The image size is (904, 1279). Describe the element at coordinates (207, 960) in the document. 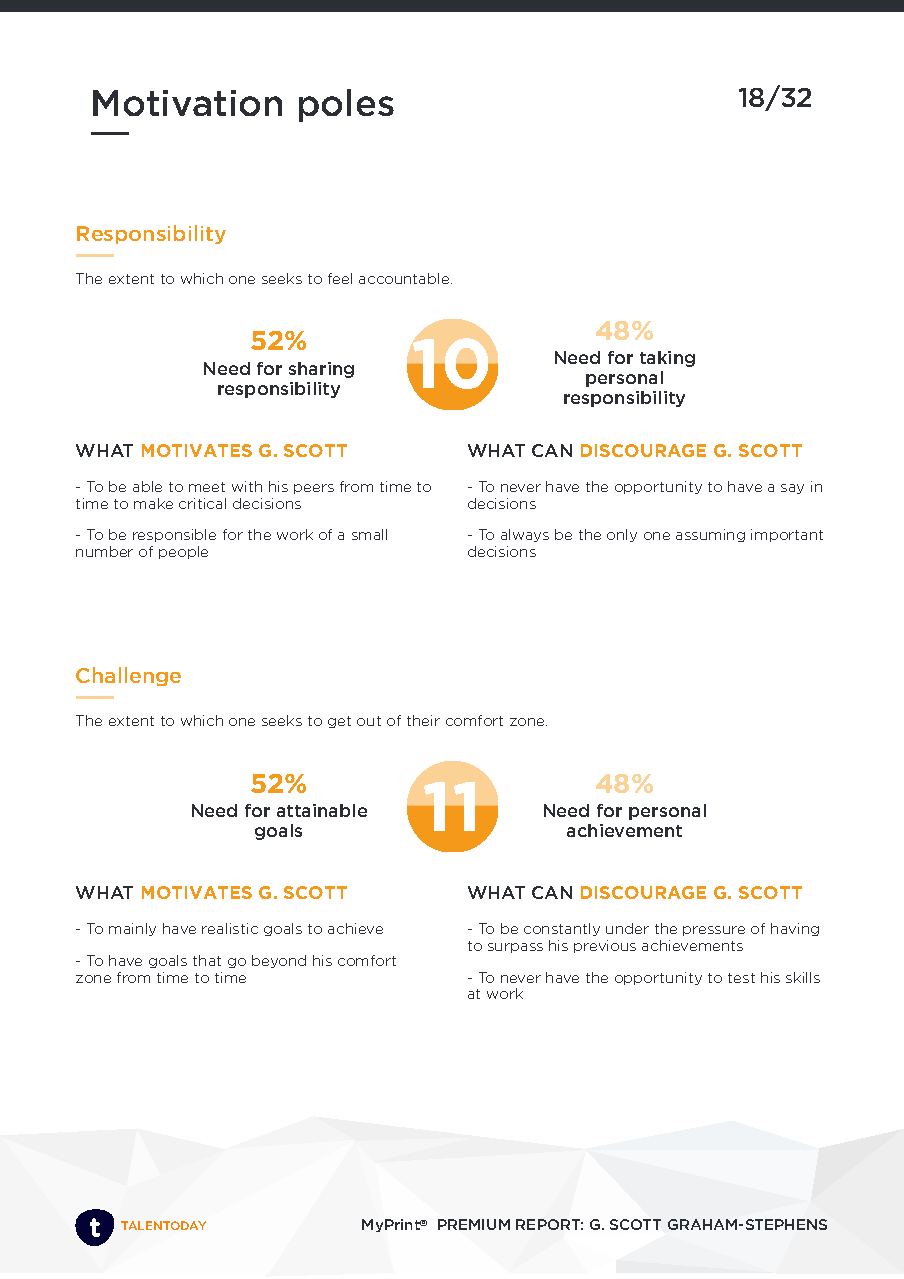

I see `that` at that location.
